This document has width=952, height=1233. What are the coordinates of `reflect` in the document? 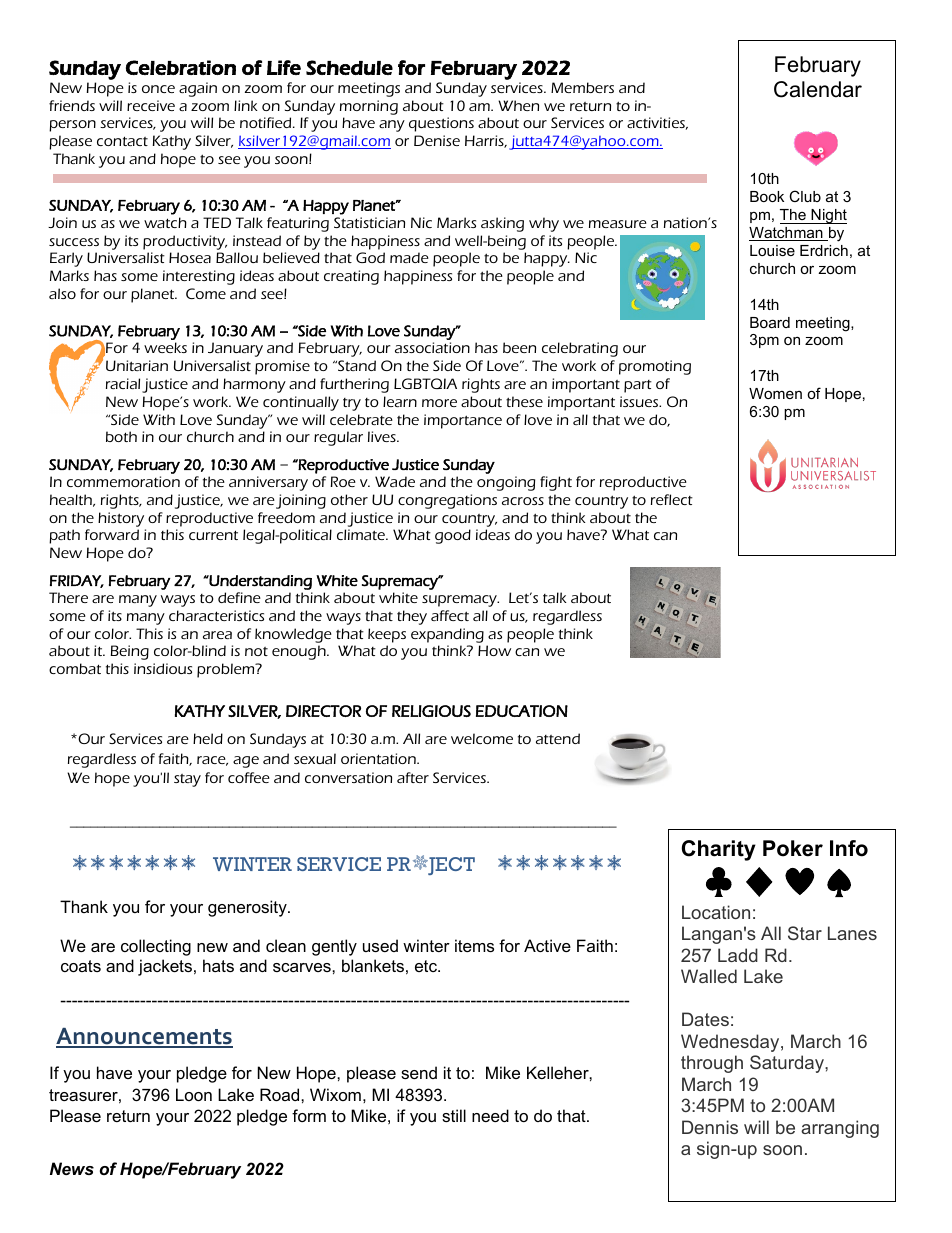 It's located at (672, 499).
